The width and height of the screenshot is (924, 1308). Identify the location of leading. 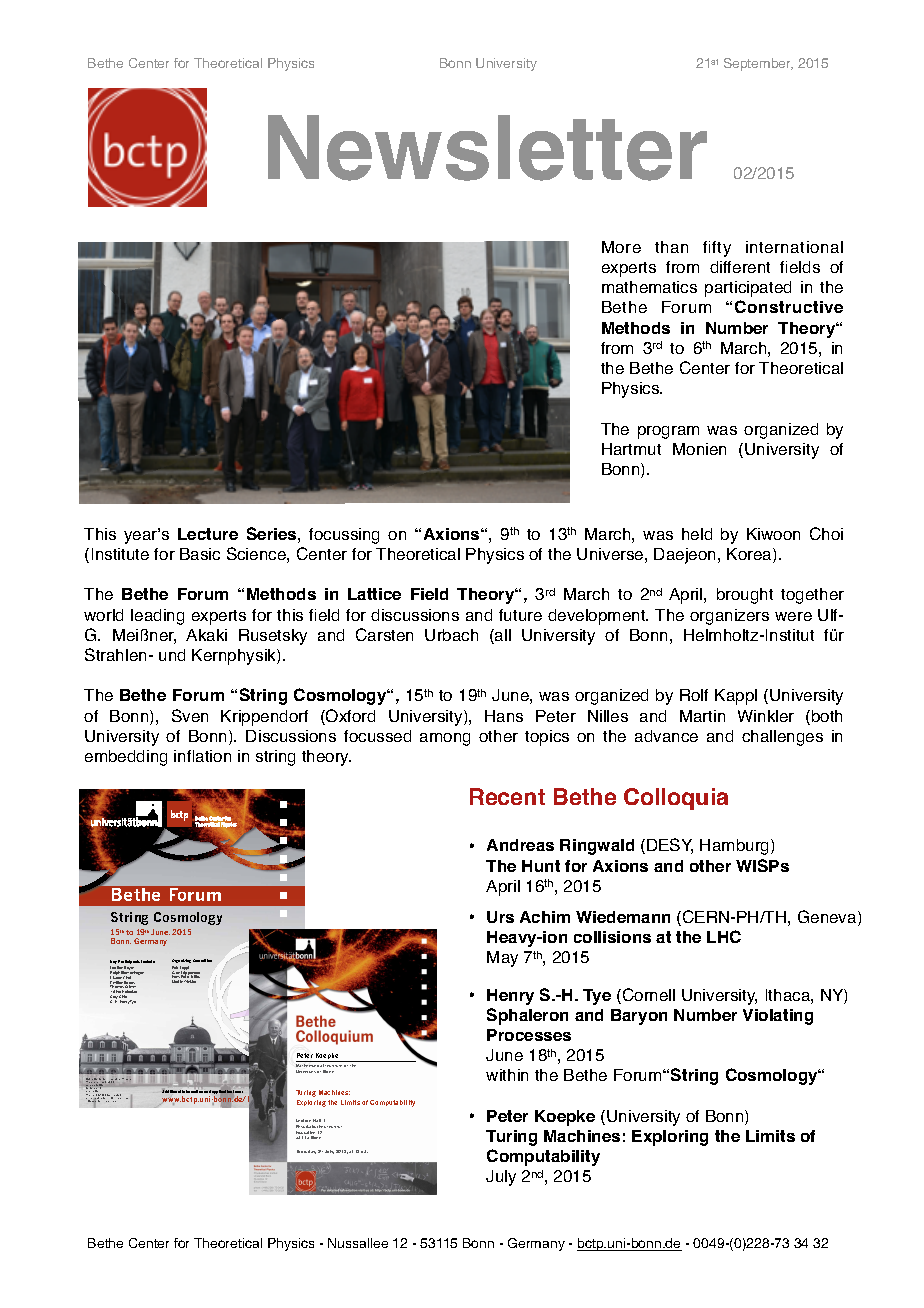
(157, 617).
